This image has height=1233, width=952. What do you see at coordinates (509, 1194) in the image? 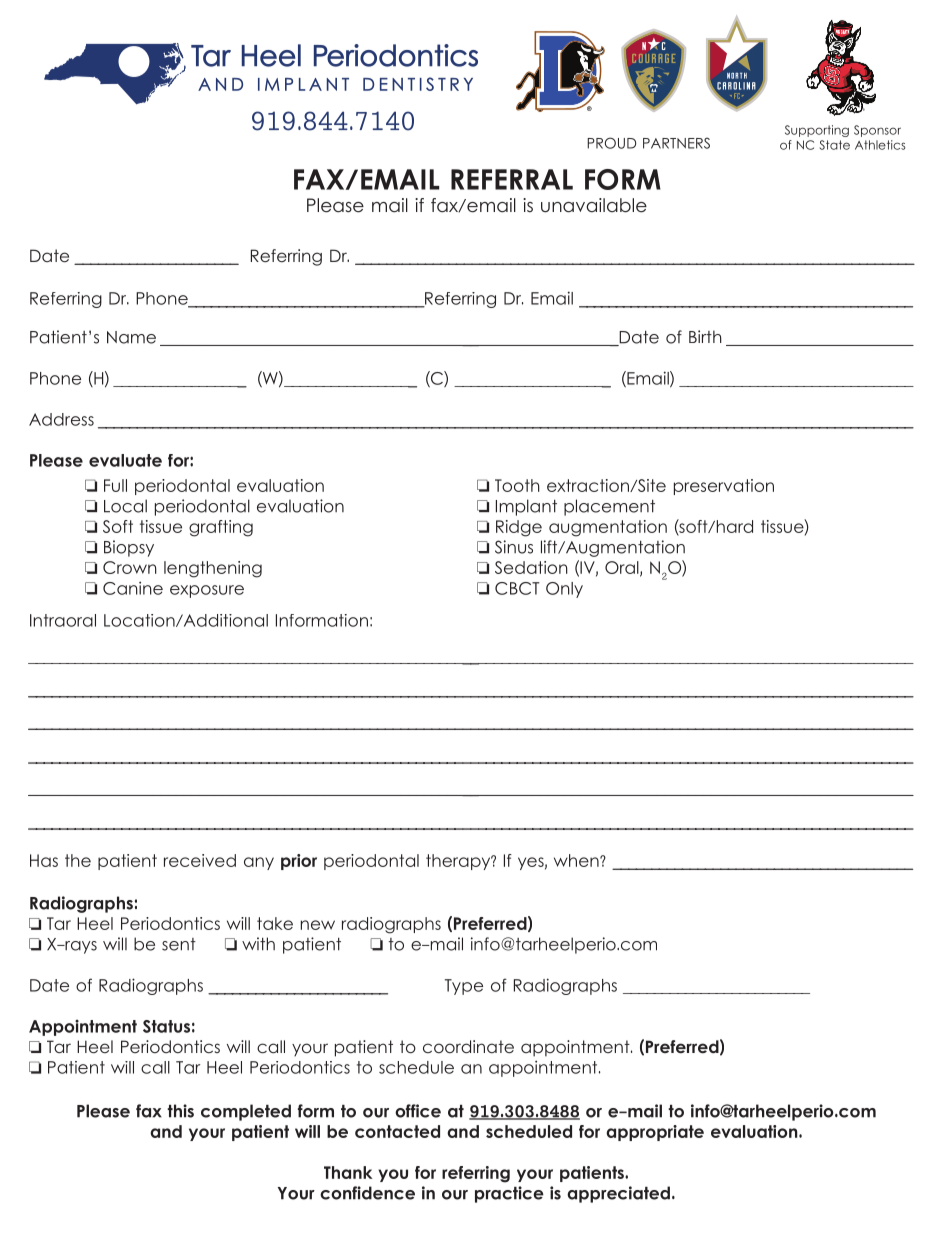
I see `practice` at bounding box center [509, 1194].
